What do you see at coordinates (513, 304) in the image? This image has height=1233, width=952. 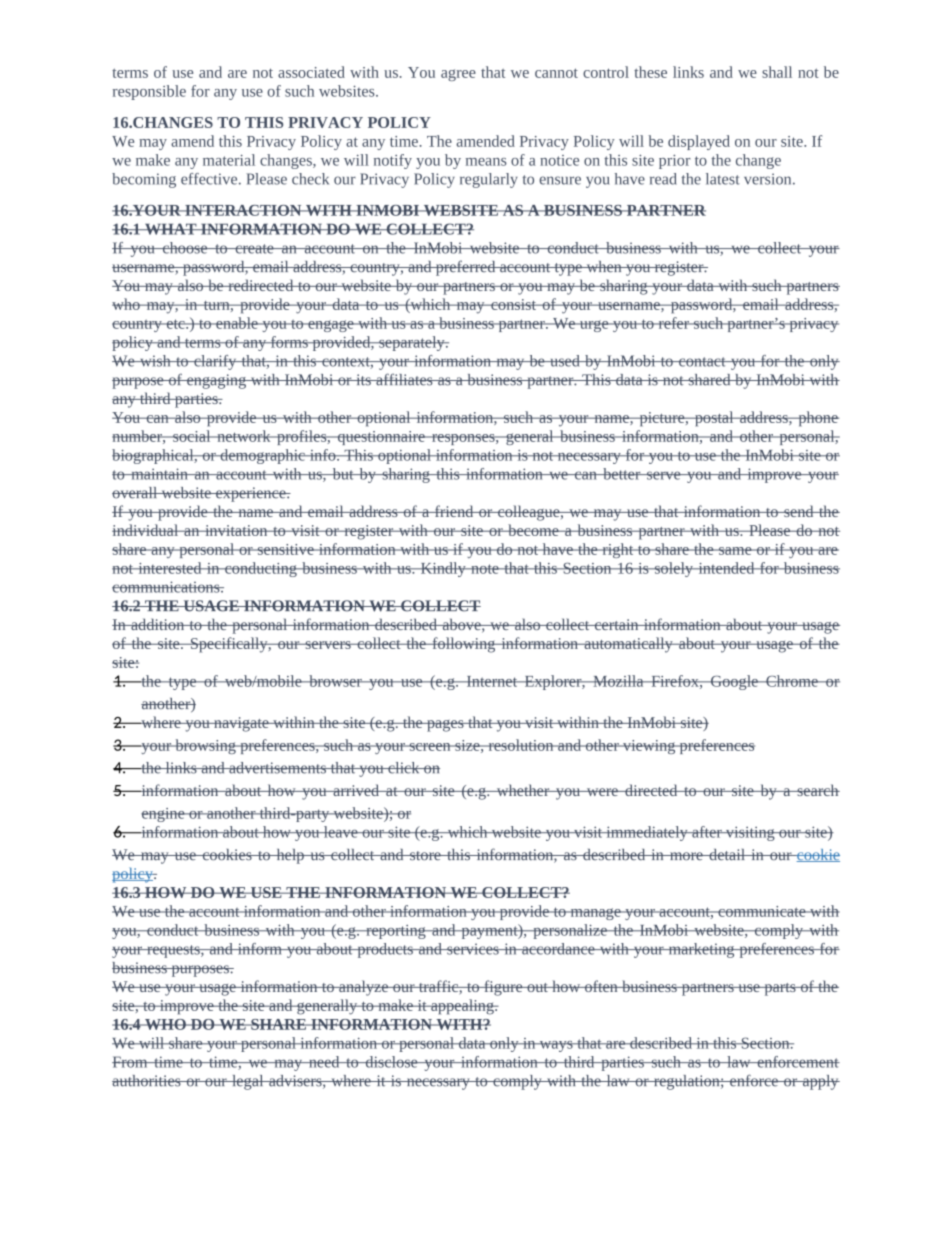 I see `consist` at bounding box center [513, 304].
